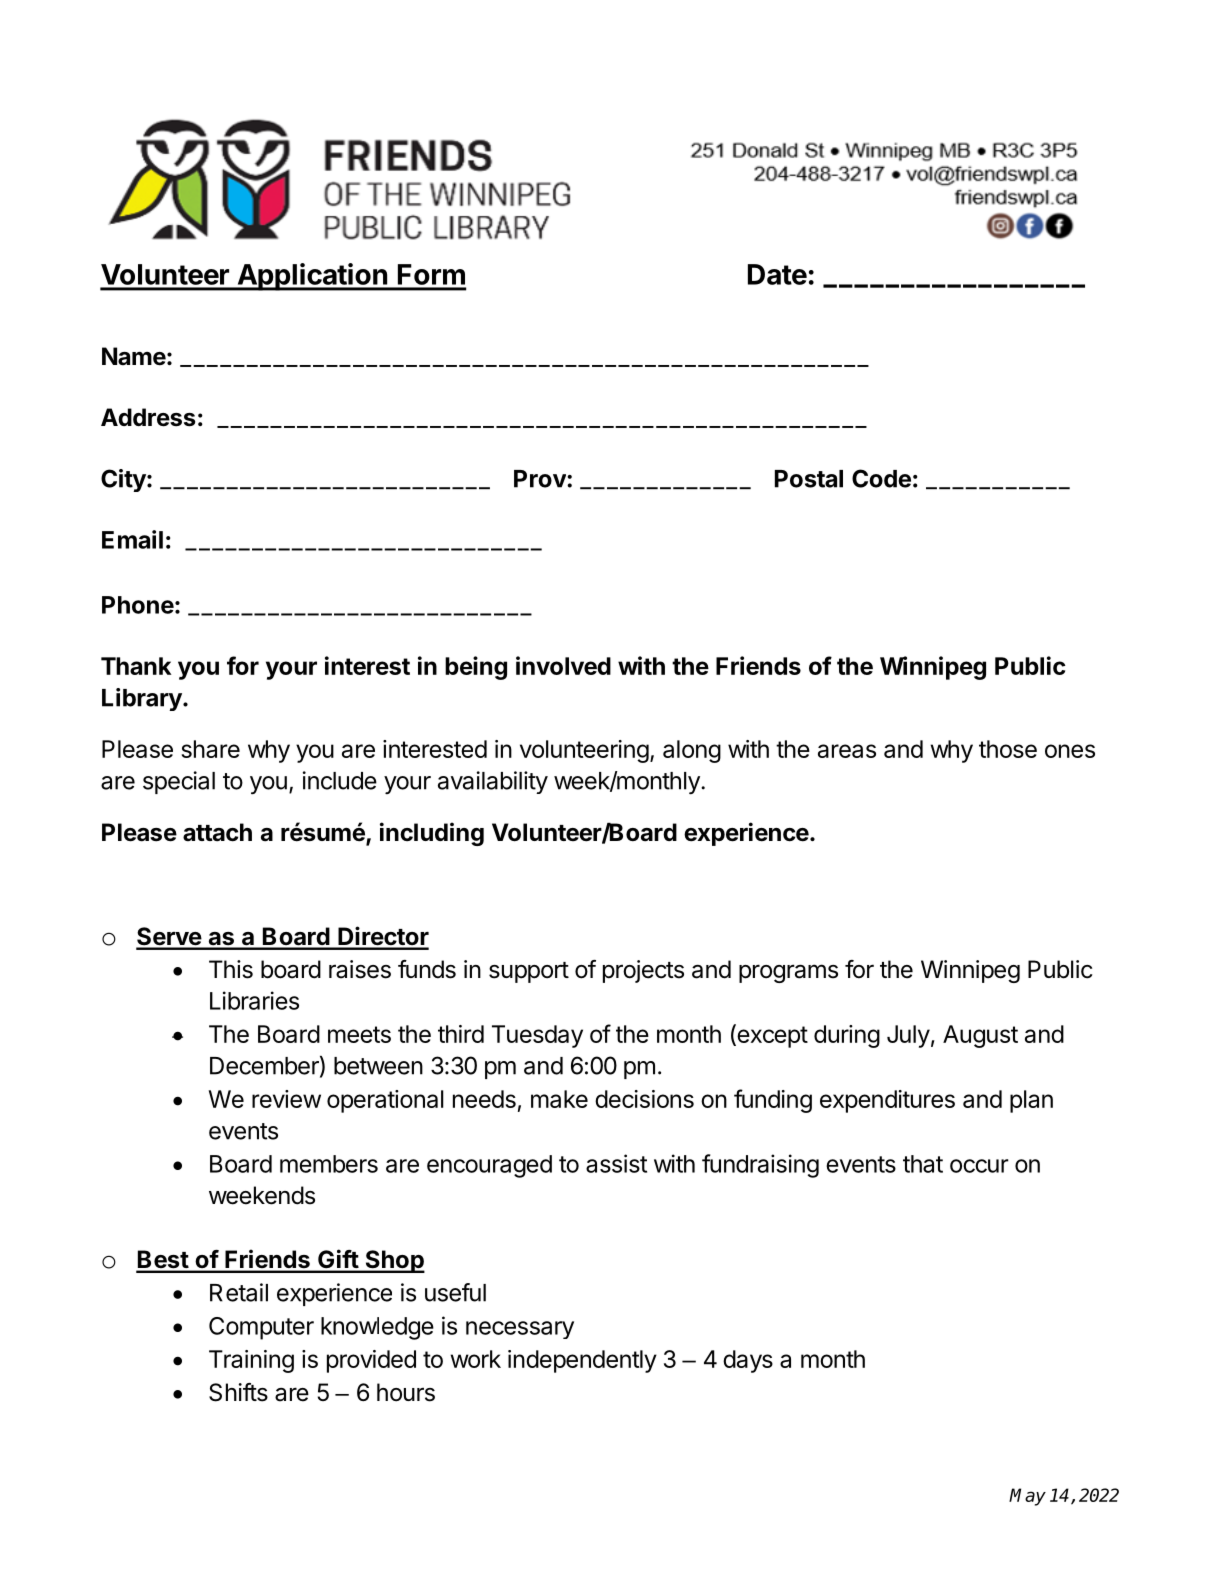  What do you see at coordinates (582, 1361) in the screenshot?
I see `independently` at bounding box center [582, 1361].
